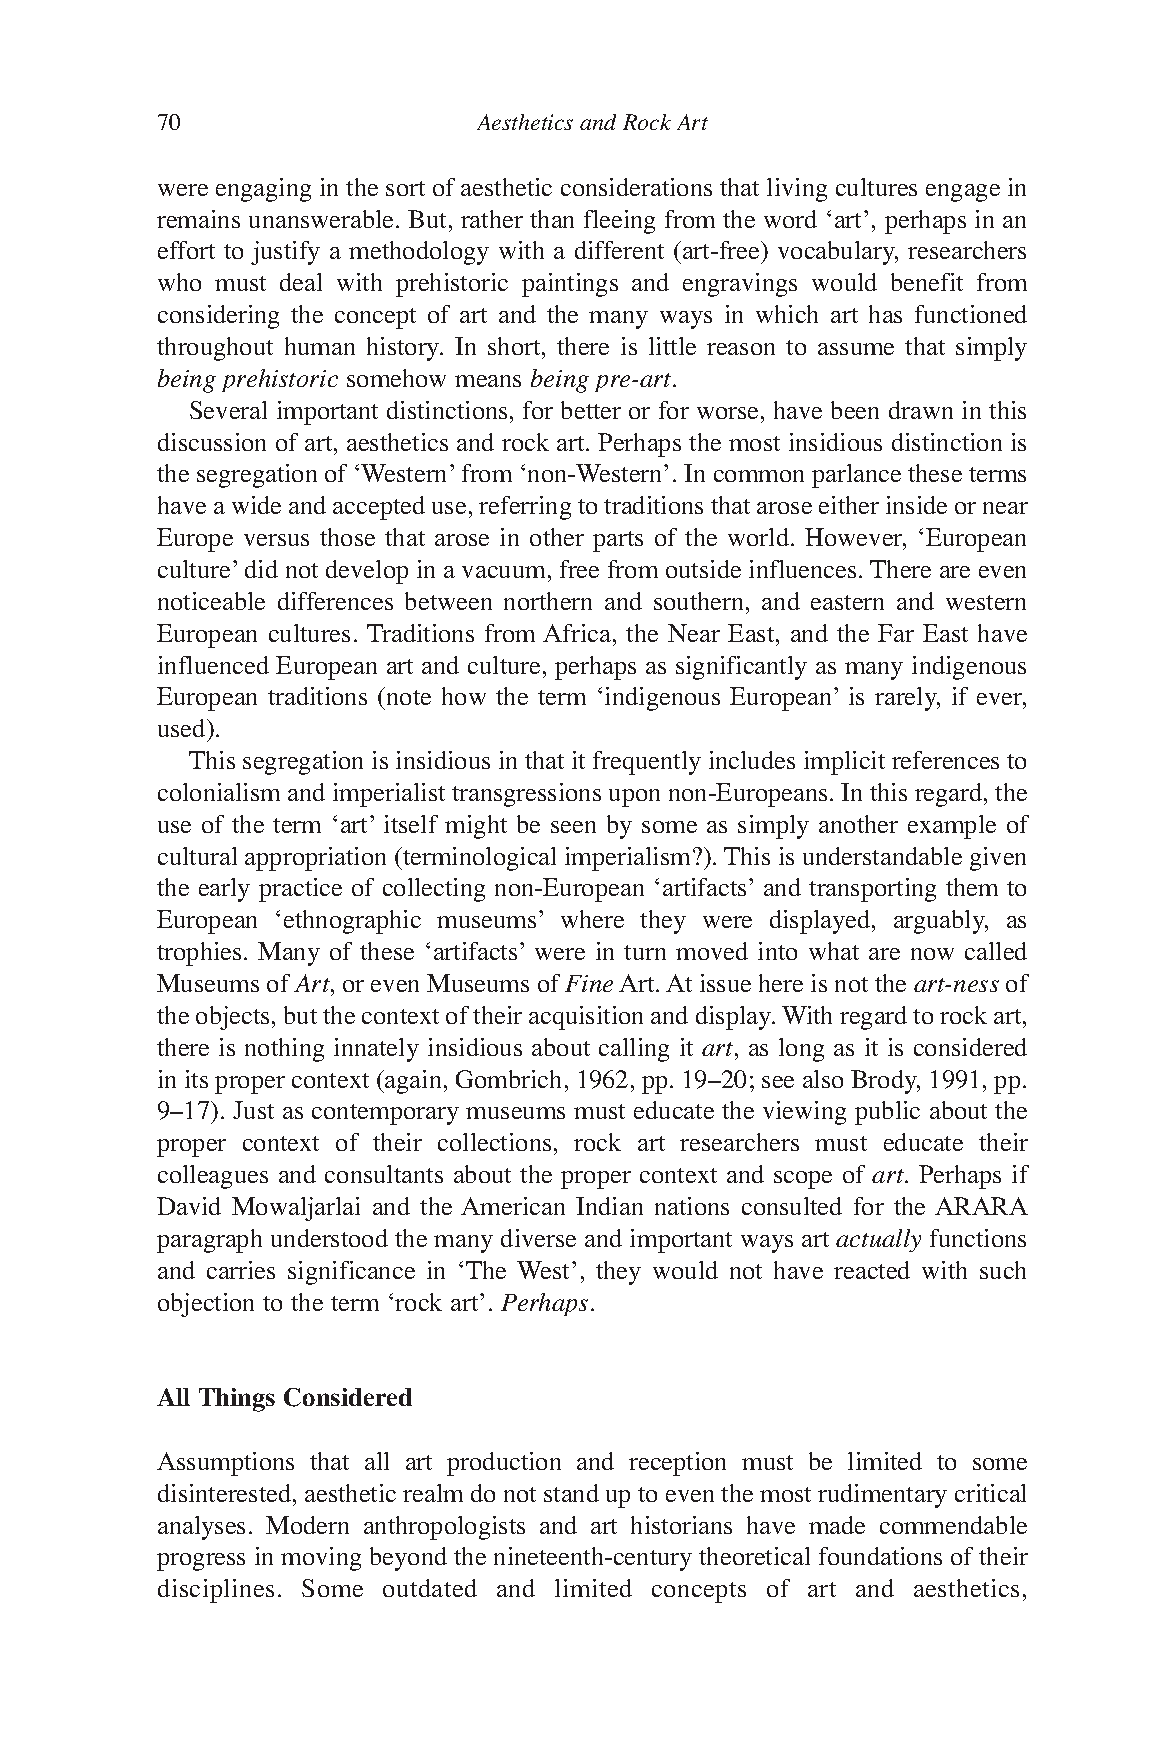 The width and height of the screenshot is (1172, 1759). Describe the element at coordinates (618, 541) in the screenshot. I see `parts` at that location.
